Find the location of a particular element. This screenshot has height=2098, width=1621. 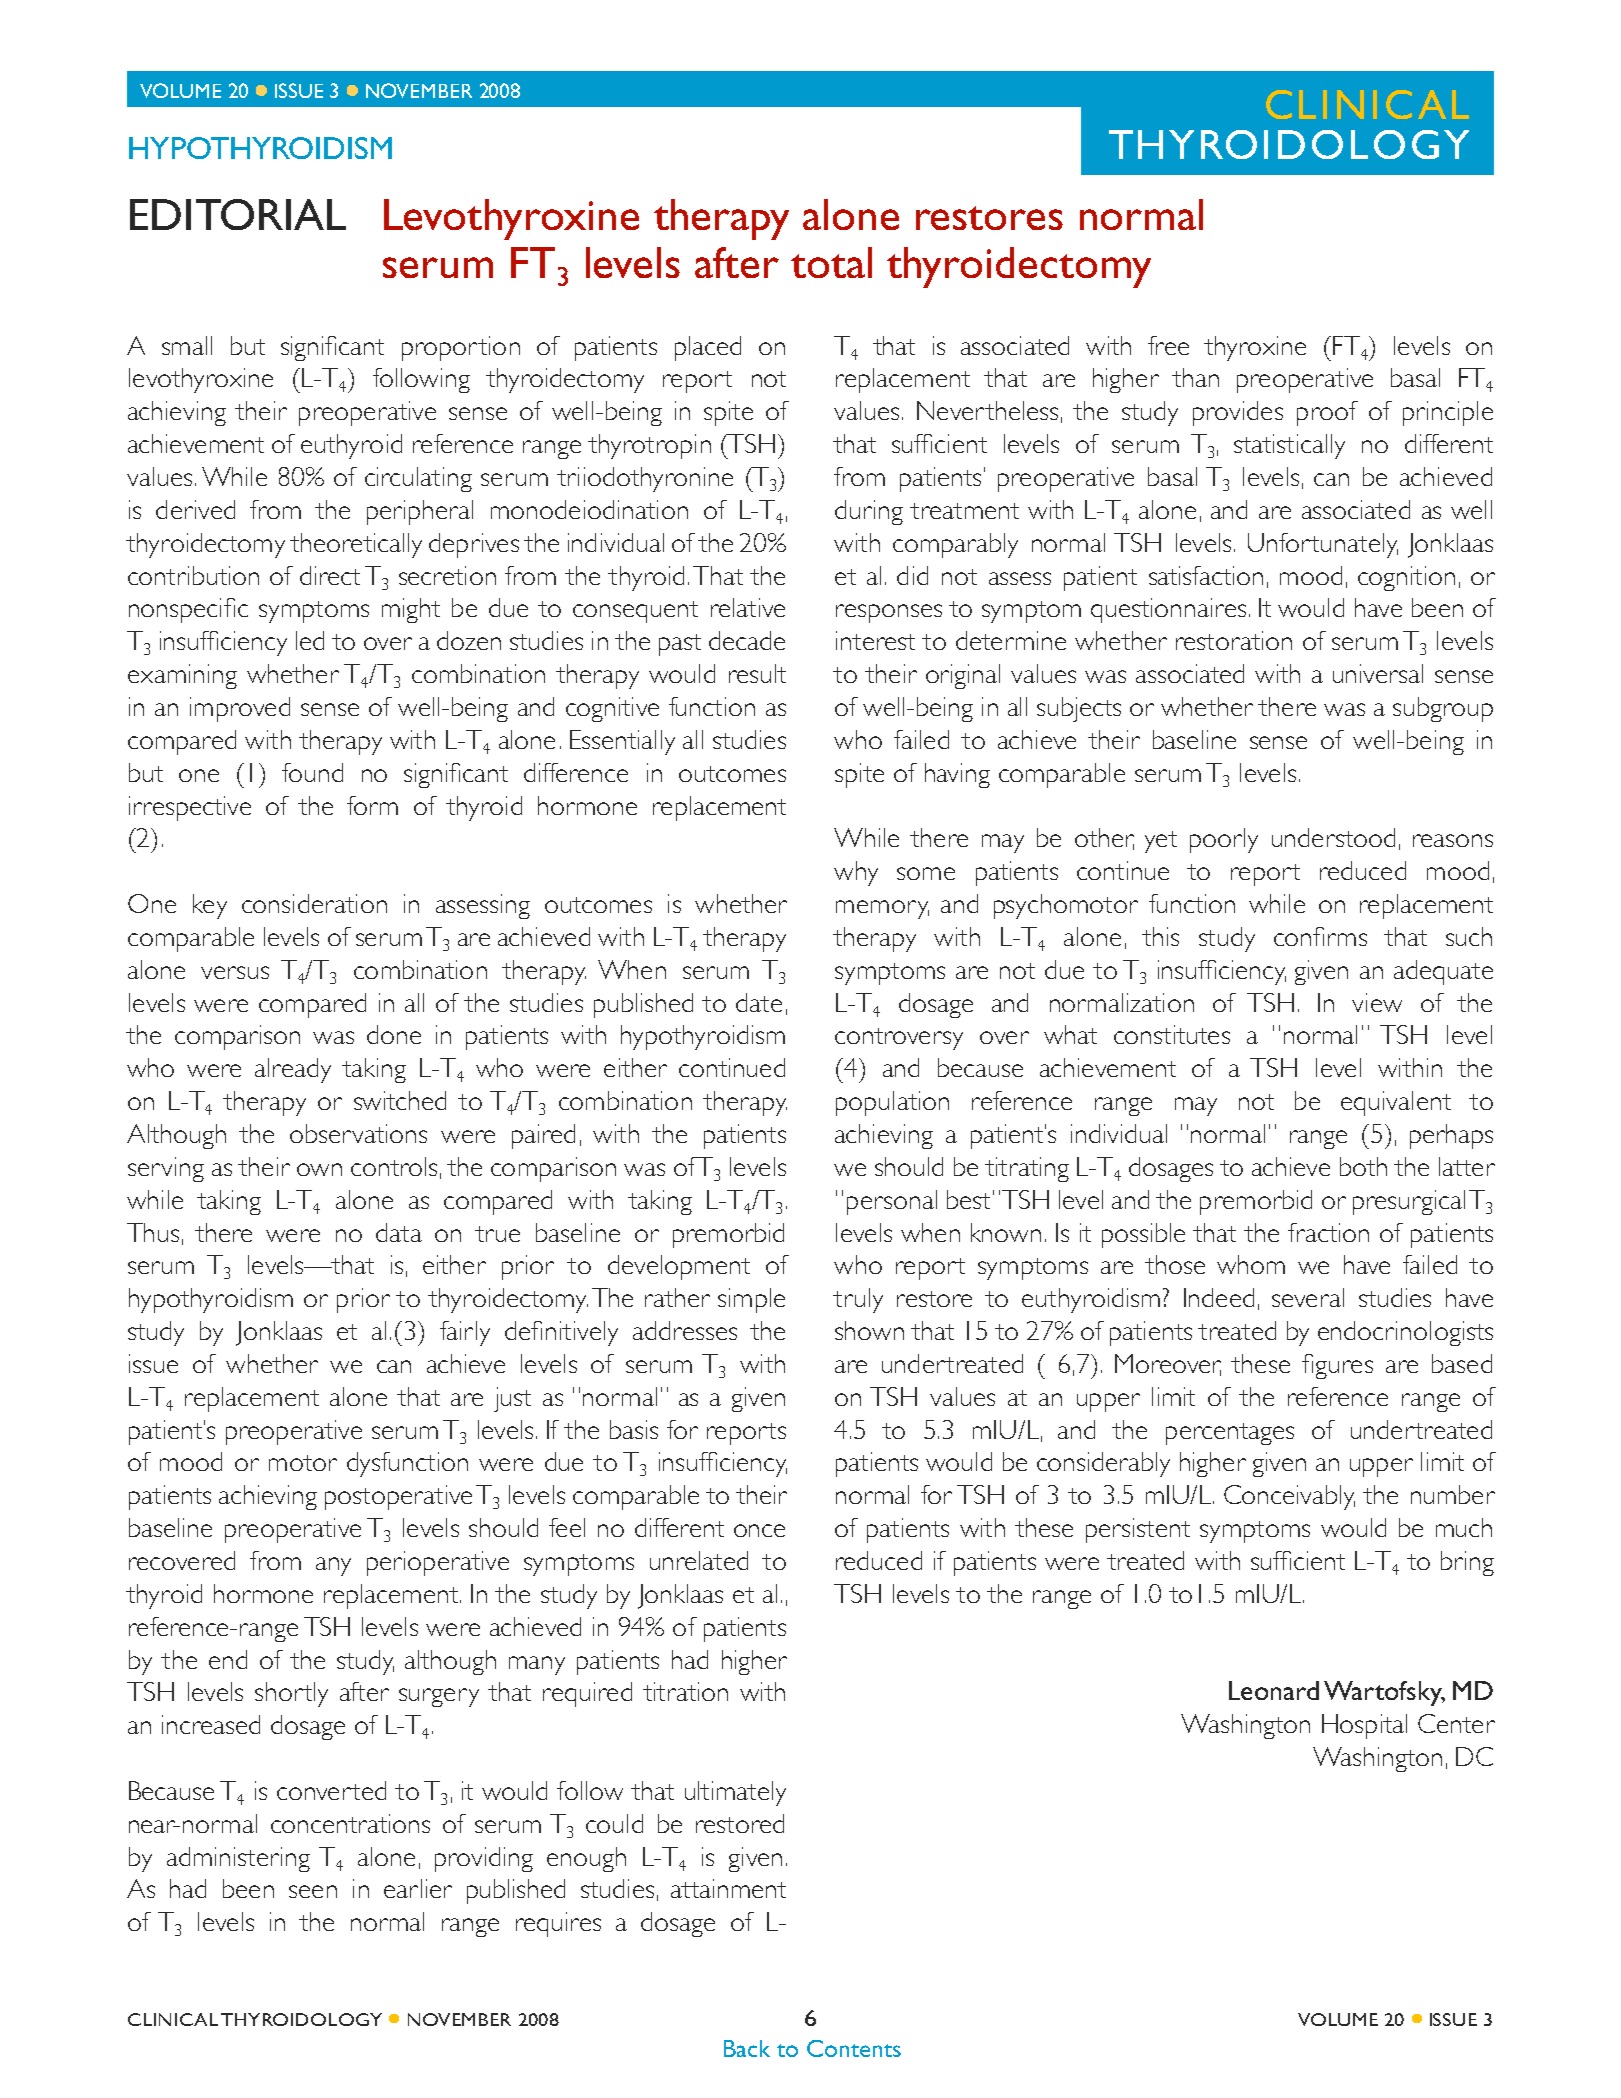

SHOWN is located at coordinates (869, 1330).
